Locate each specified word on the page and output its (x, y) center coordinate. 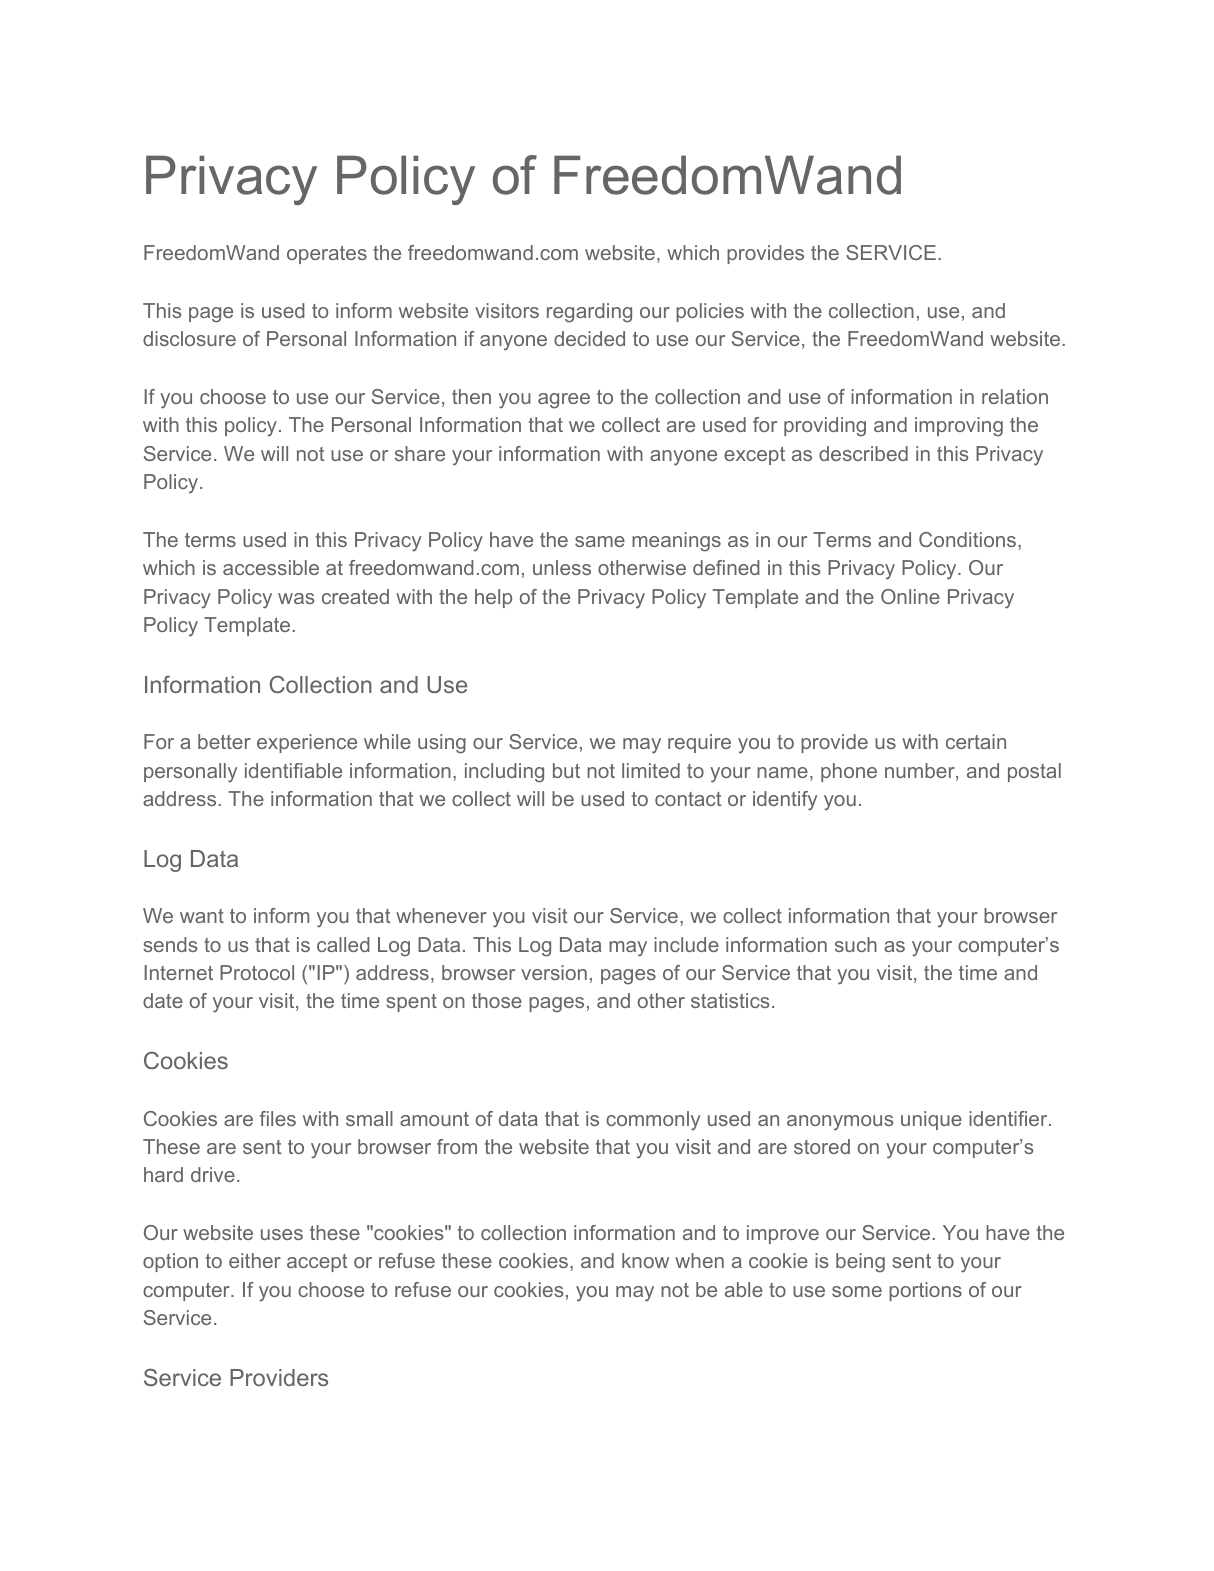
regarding (589, 313)
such (856, 944)
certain (976, 741)
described (863, 453)
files (278, 1118)
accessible (271, 567)
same (600, 541)
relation (1015, 396)
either (255, 1260)
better (224, 741)
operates (327, 255)
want (202, 916)
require (699, 743)
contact (688, 799)
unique (931, 1120)
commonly (653, 1121)
